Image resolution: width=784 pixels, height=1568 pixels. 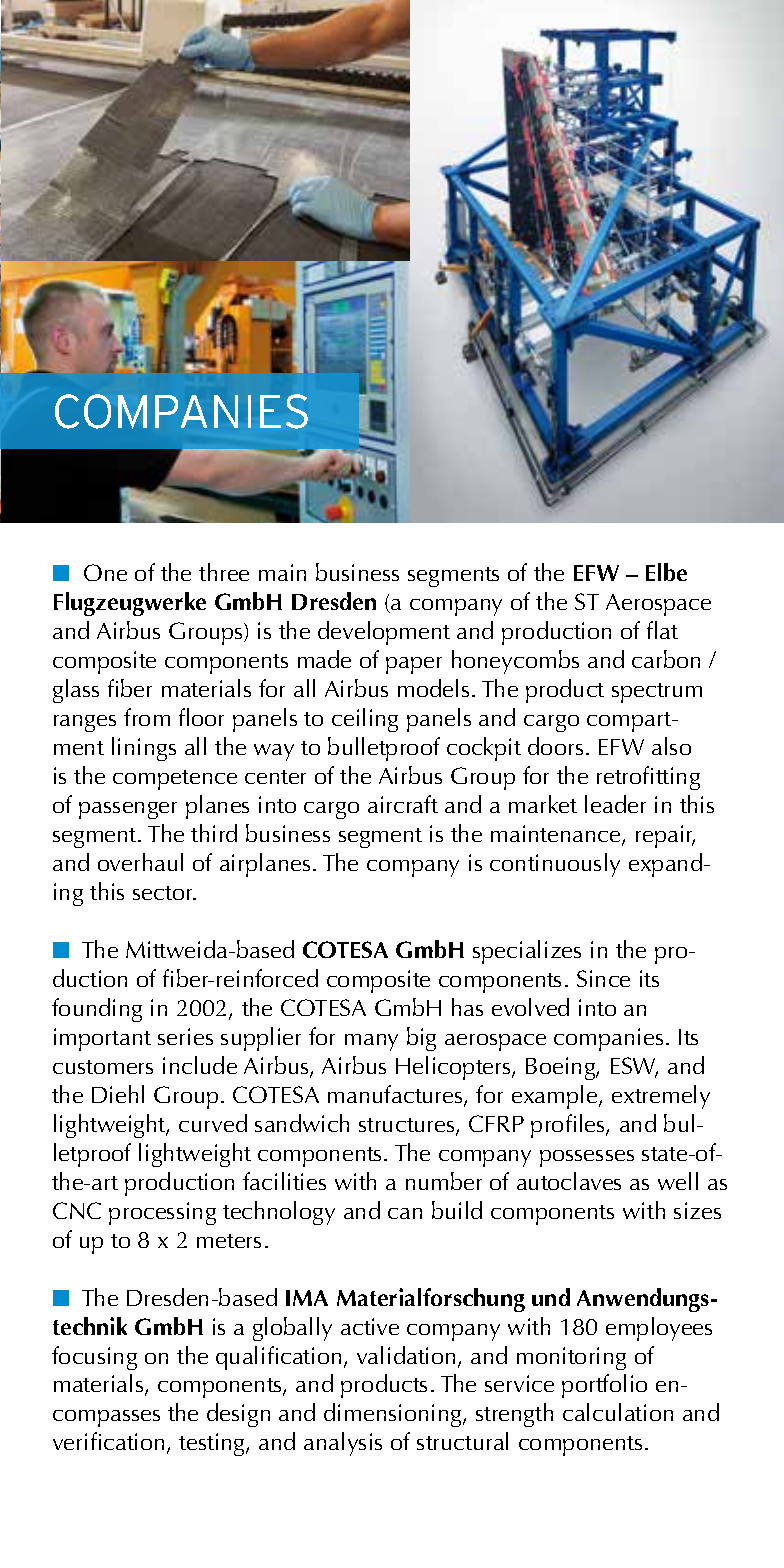 What do you see at coordinates (569, 1181) in the screenshot?
I see `autoclaves` at bounding box center [569, 1181].
